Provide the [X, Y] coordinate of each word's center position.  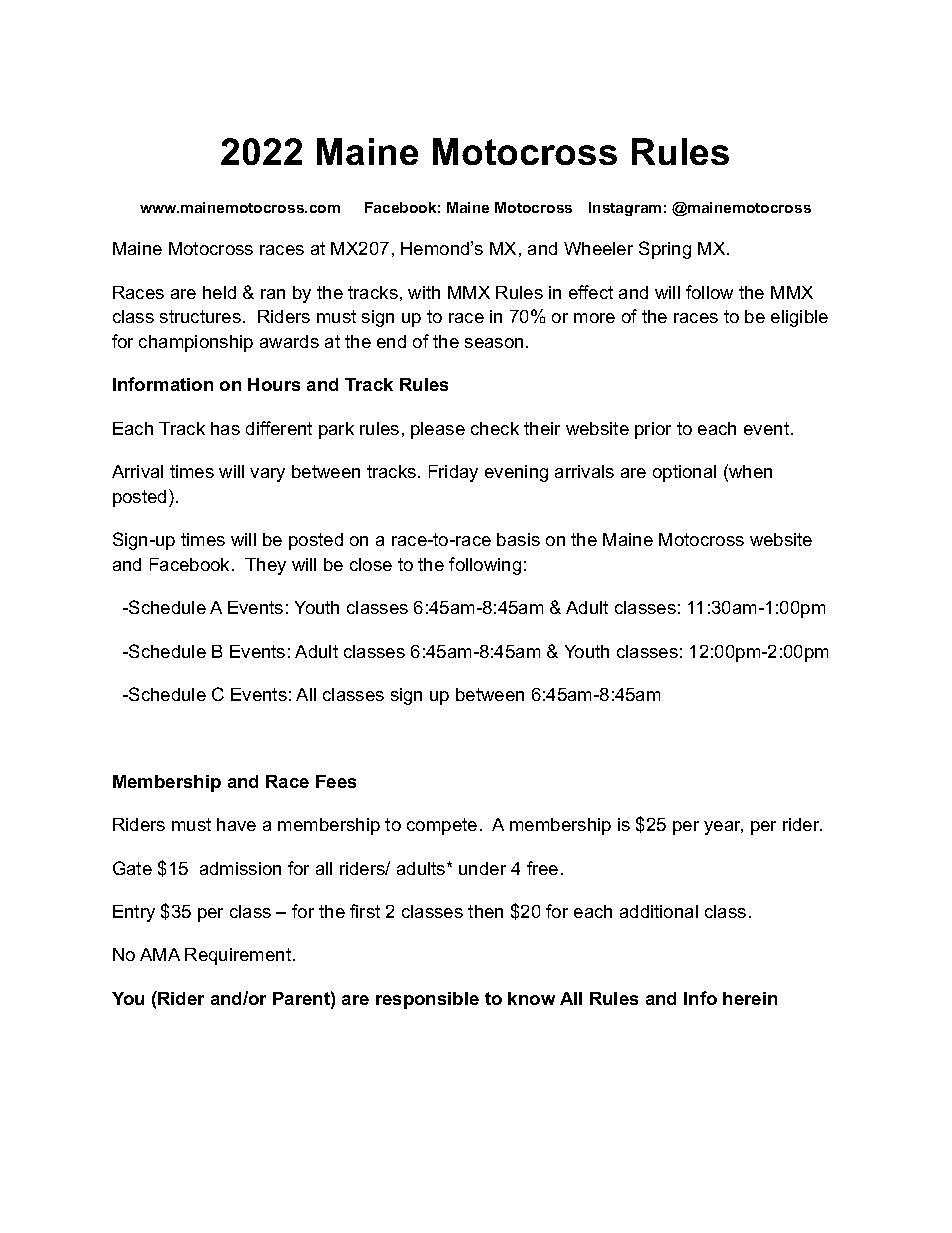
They [265, 566]
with [424, 292]
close [371, 564]
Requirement [239, 956]
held [219, 292]
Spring [665, 250]
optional [684, 473]
